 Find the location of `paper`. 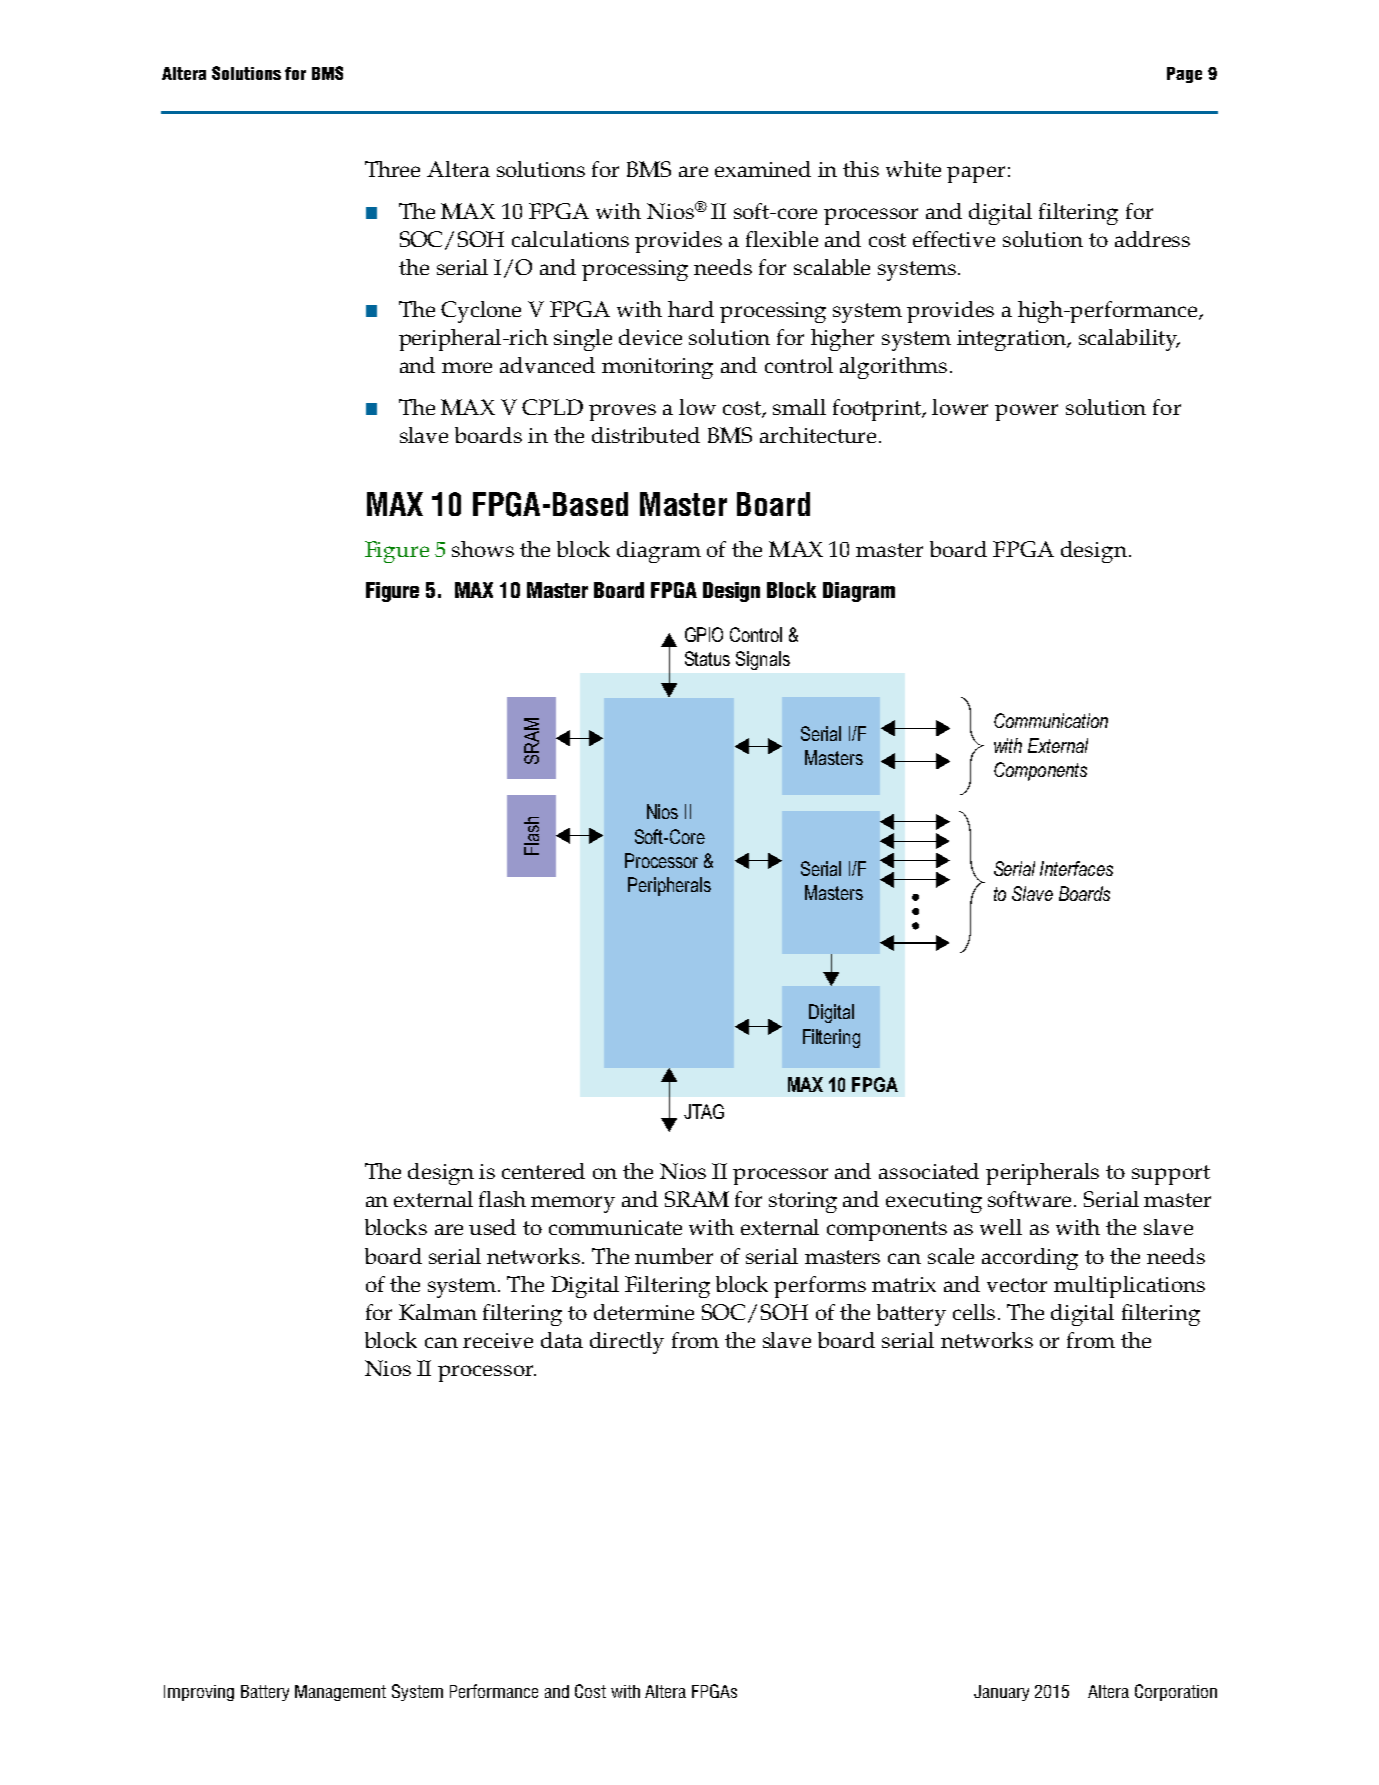

paper is located at coordinates (976, 174).
